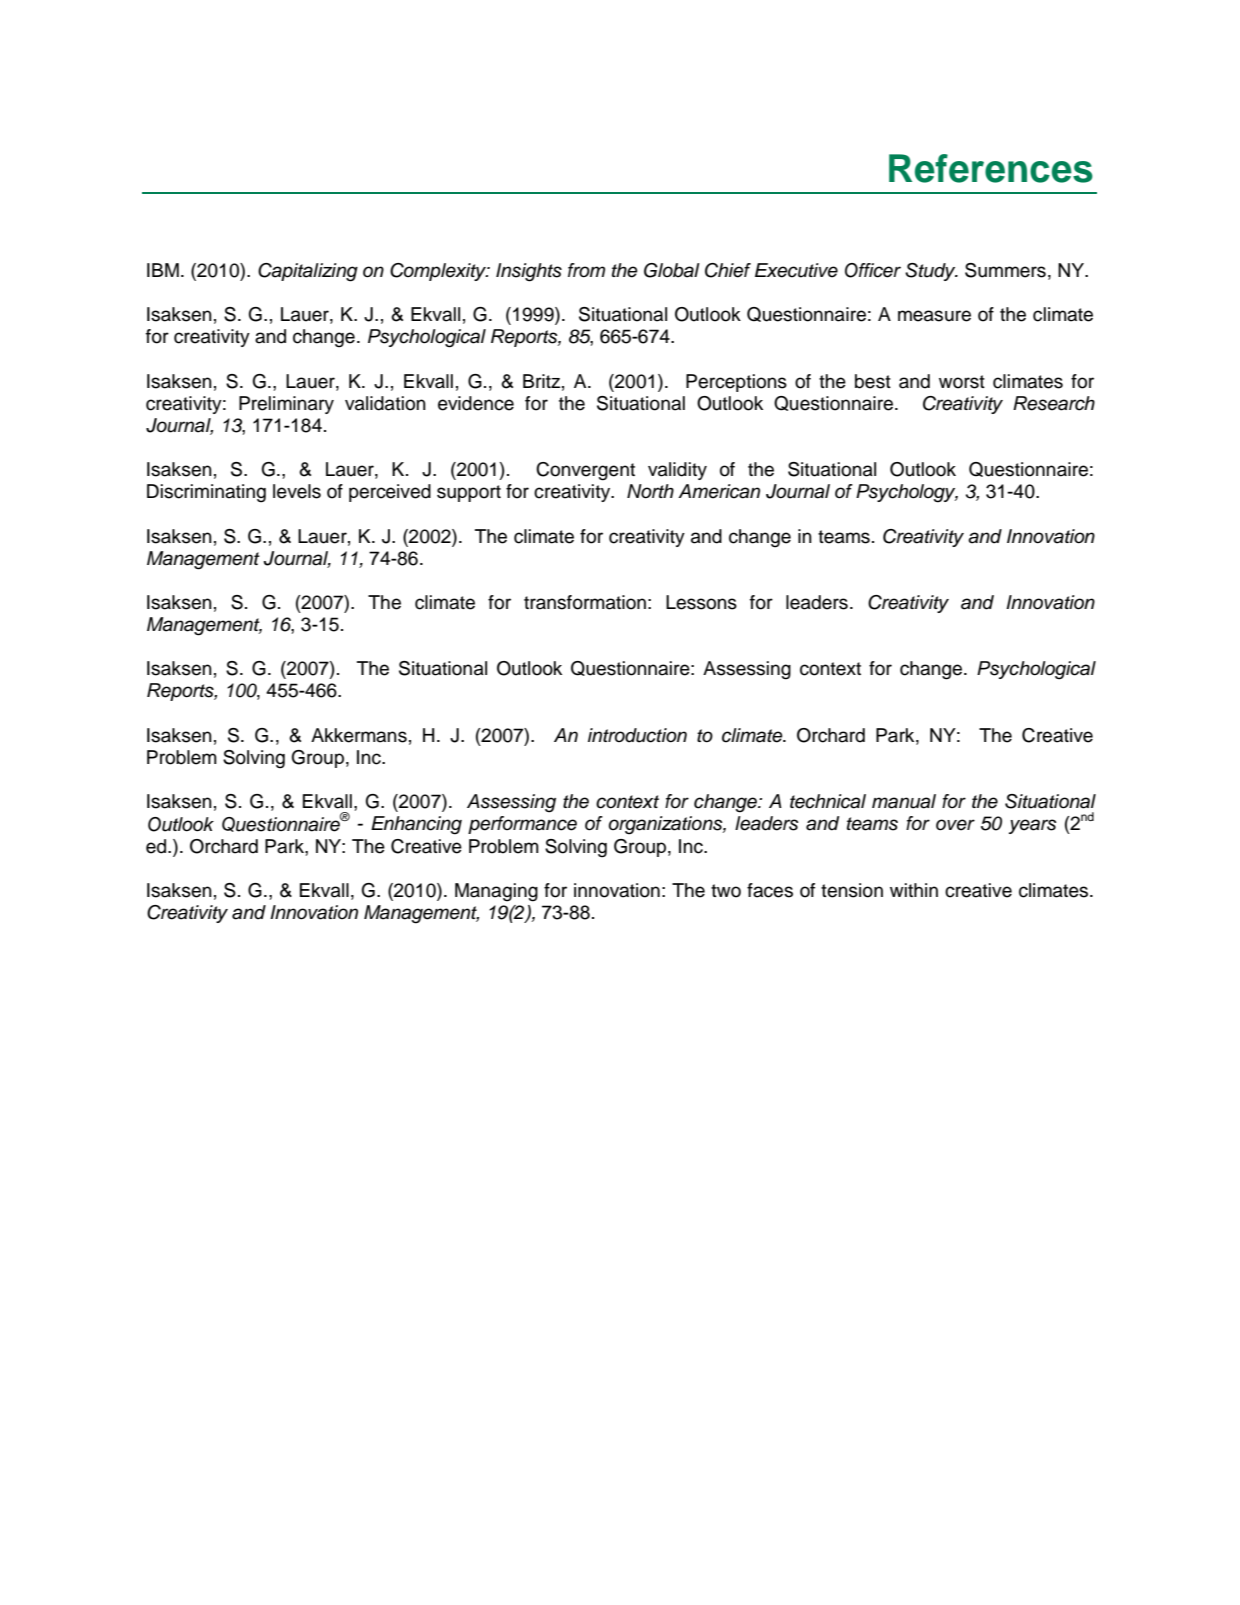 The image size is (1240, 1605). What do you see at coordinates (297, 491) in the screenshot?
I see `levels` at bounding box center [297, 491].
